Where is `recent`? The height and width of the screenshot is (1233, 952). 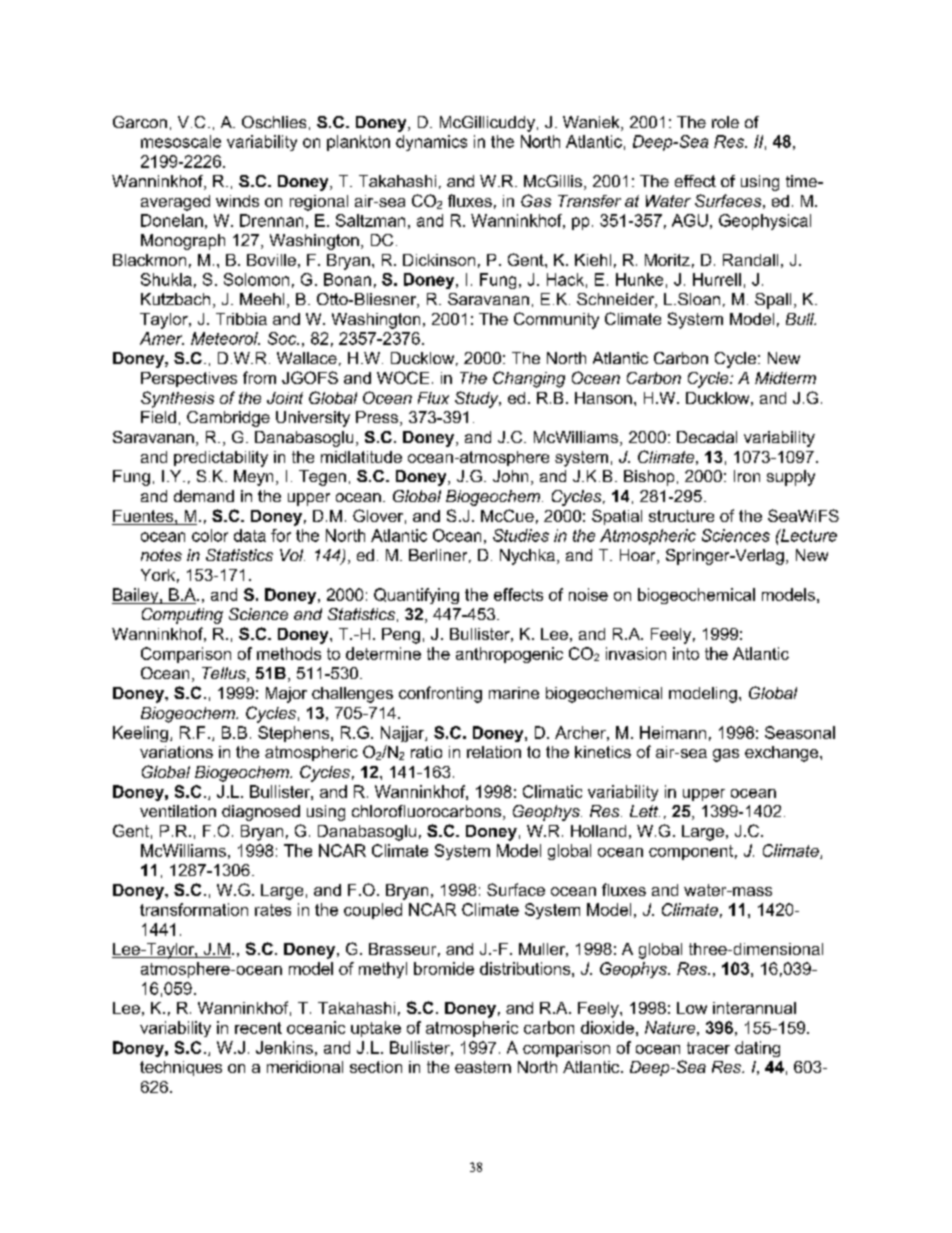 recent is located at coordinates (258, 1028).
